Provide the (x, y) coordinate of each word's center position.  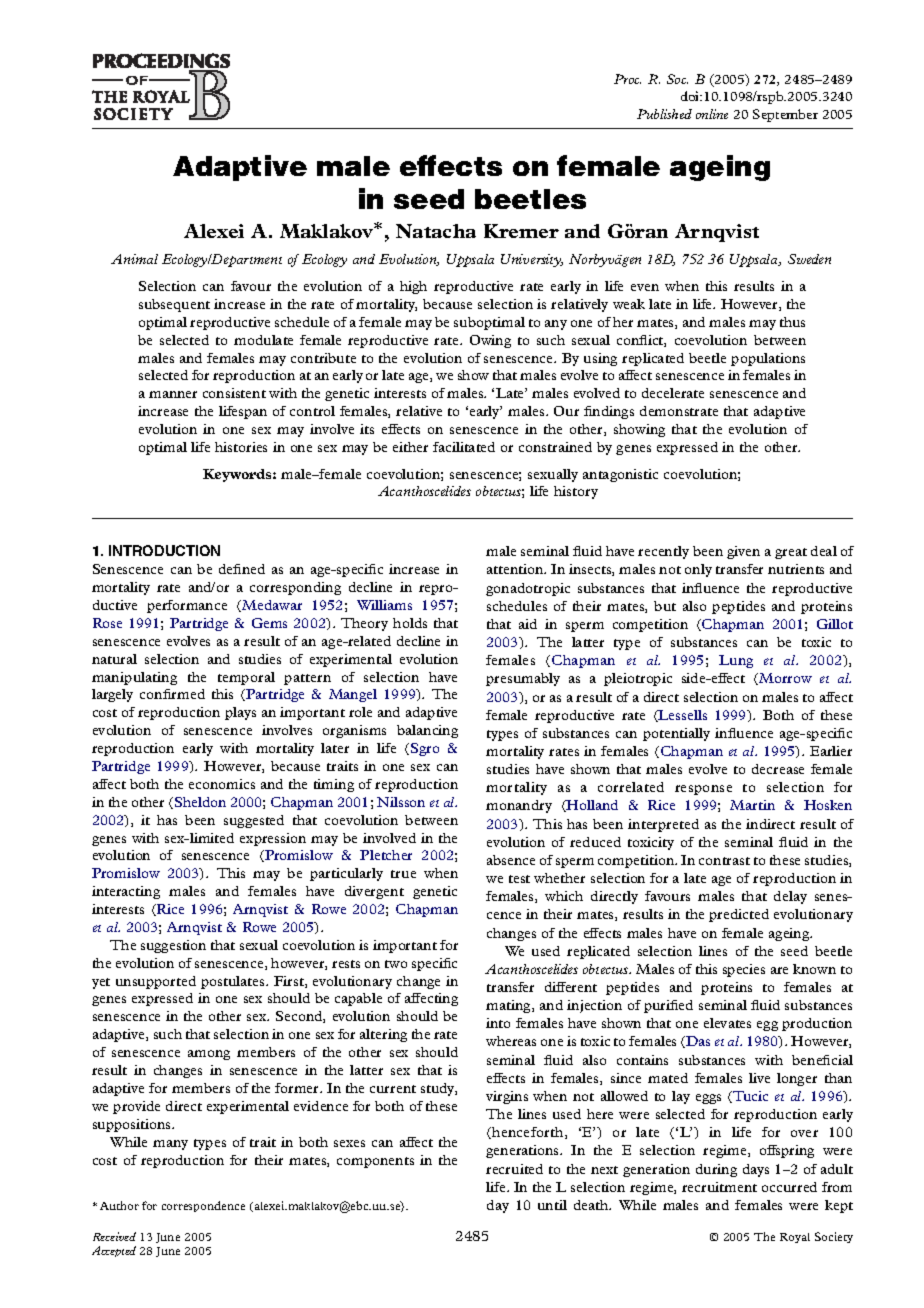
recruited (514, 1169)
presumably (523, 679)
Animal (134, 259)
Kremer (521, 231)
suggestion (173, 946)
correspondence (203, 1206)
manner (173, 394)
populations (768, 359)
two (396, 964)
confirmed (172, 694)
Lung (736, 661)
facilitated (464, 447)
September (785, 115)
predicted (739, 915)
